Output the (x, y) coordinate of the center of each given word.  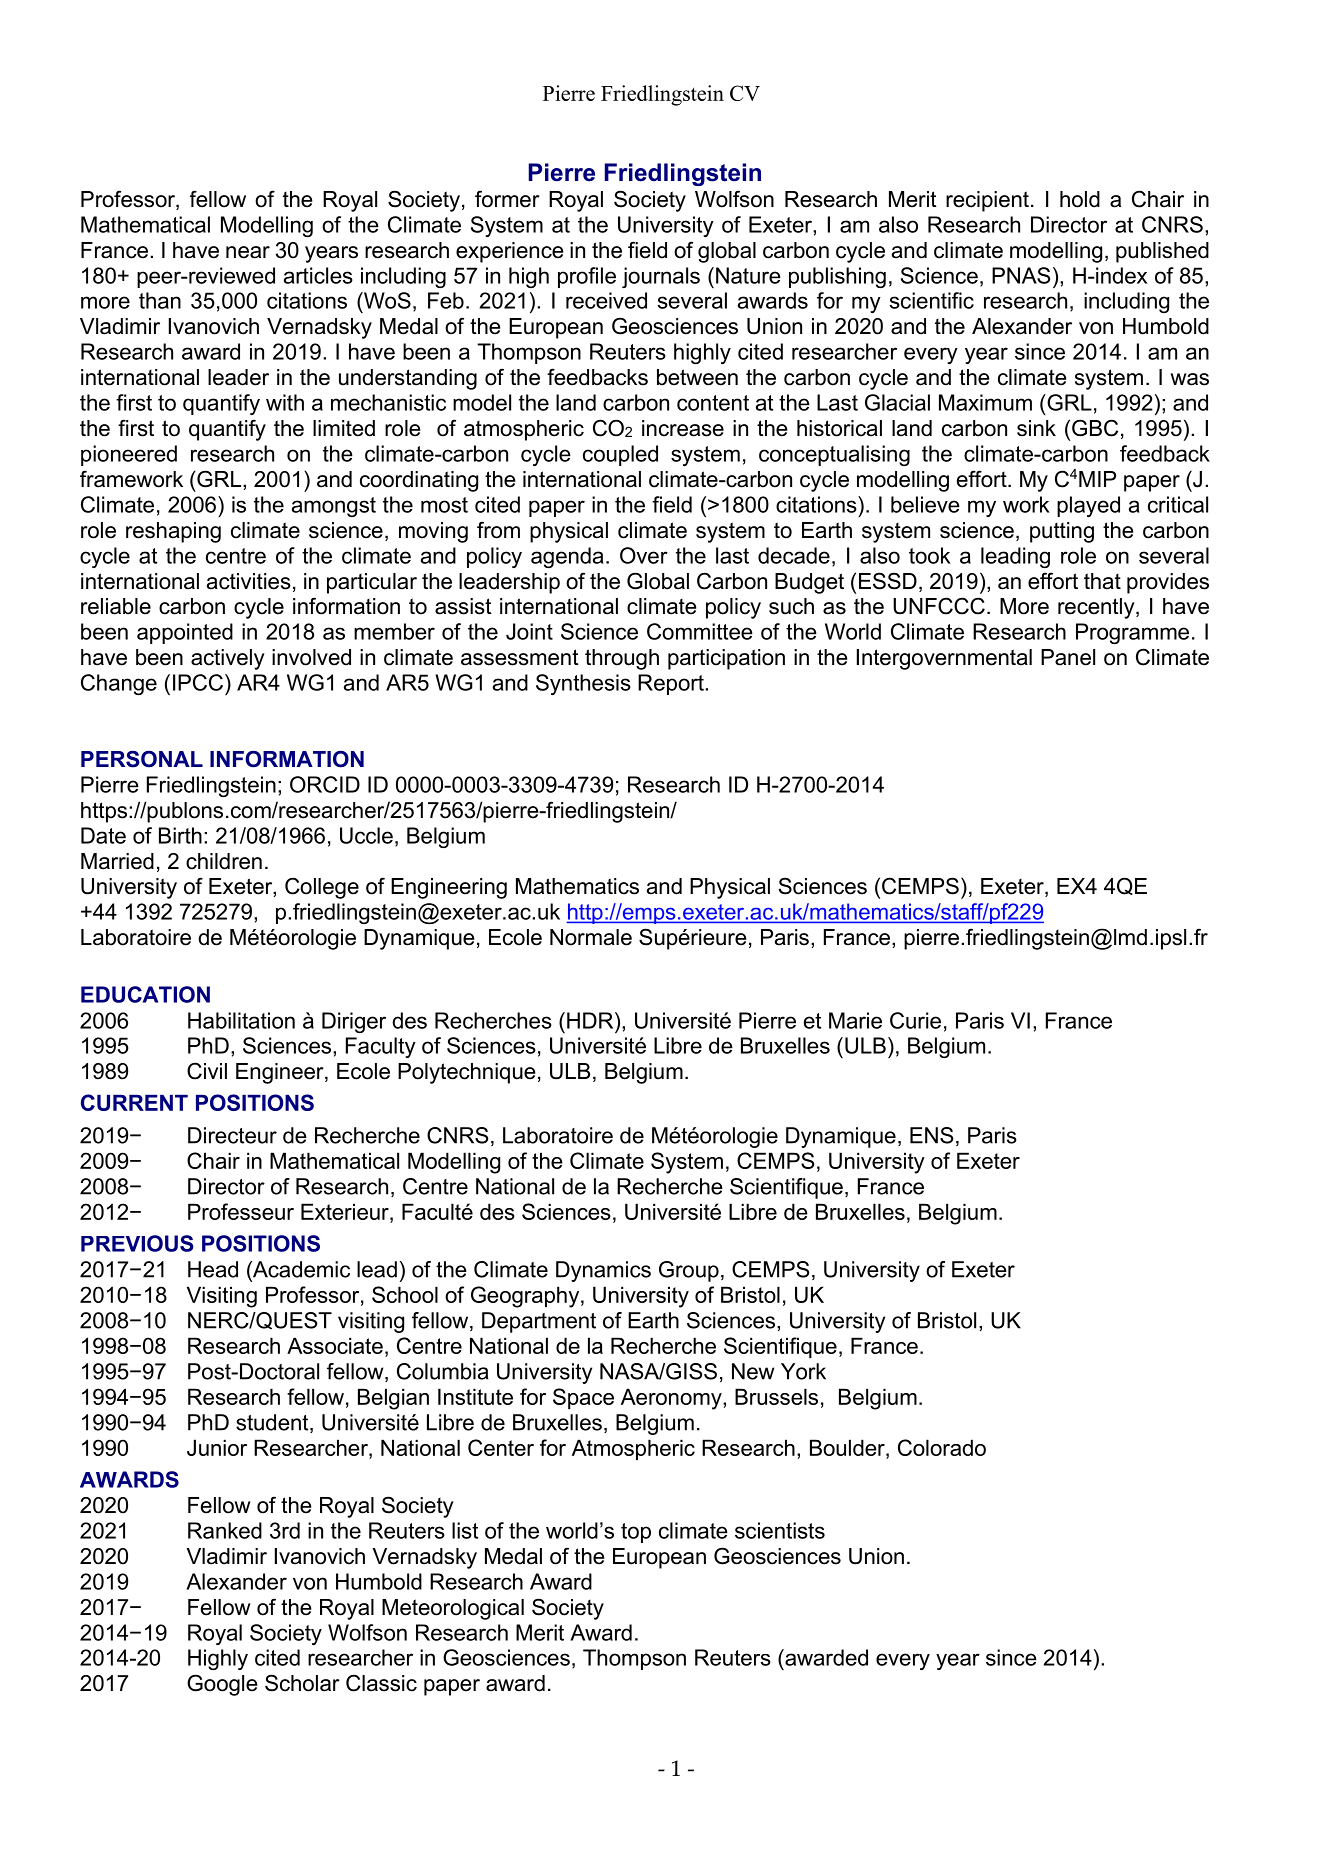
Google (222, 1685)
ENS (931, 1135)
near (248, 252)
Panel (1068, 657)
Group (689, 1271)
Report (672, 684)
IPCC (199, 682)
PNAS (1021, 275)
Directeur (232, 1135)
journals (661, 277)
